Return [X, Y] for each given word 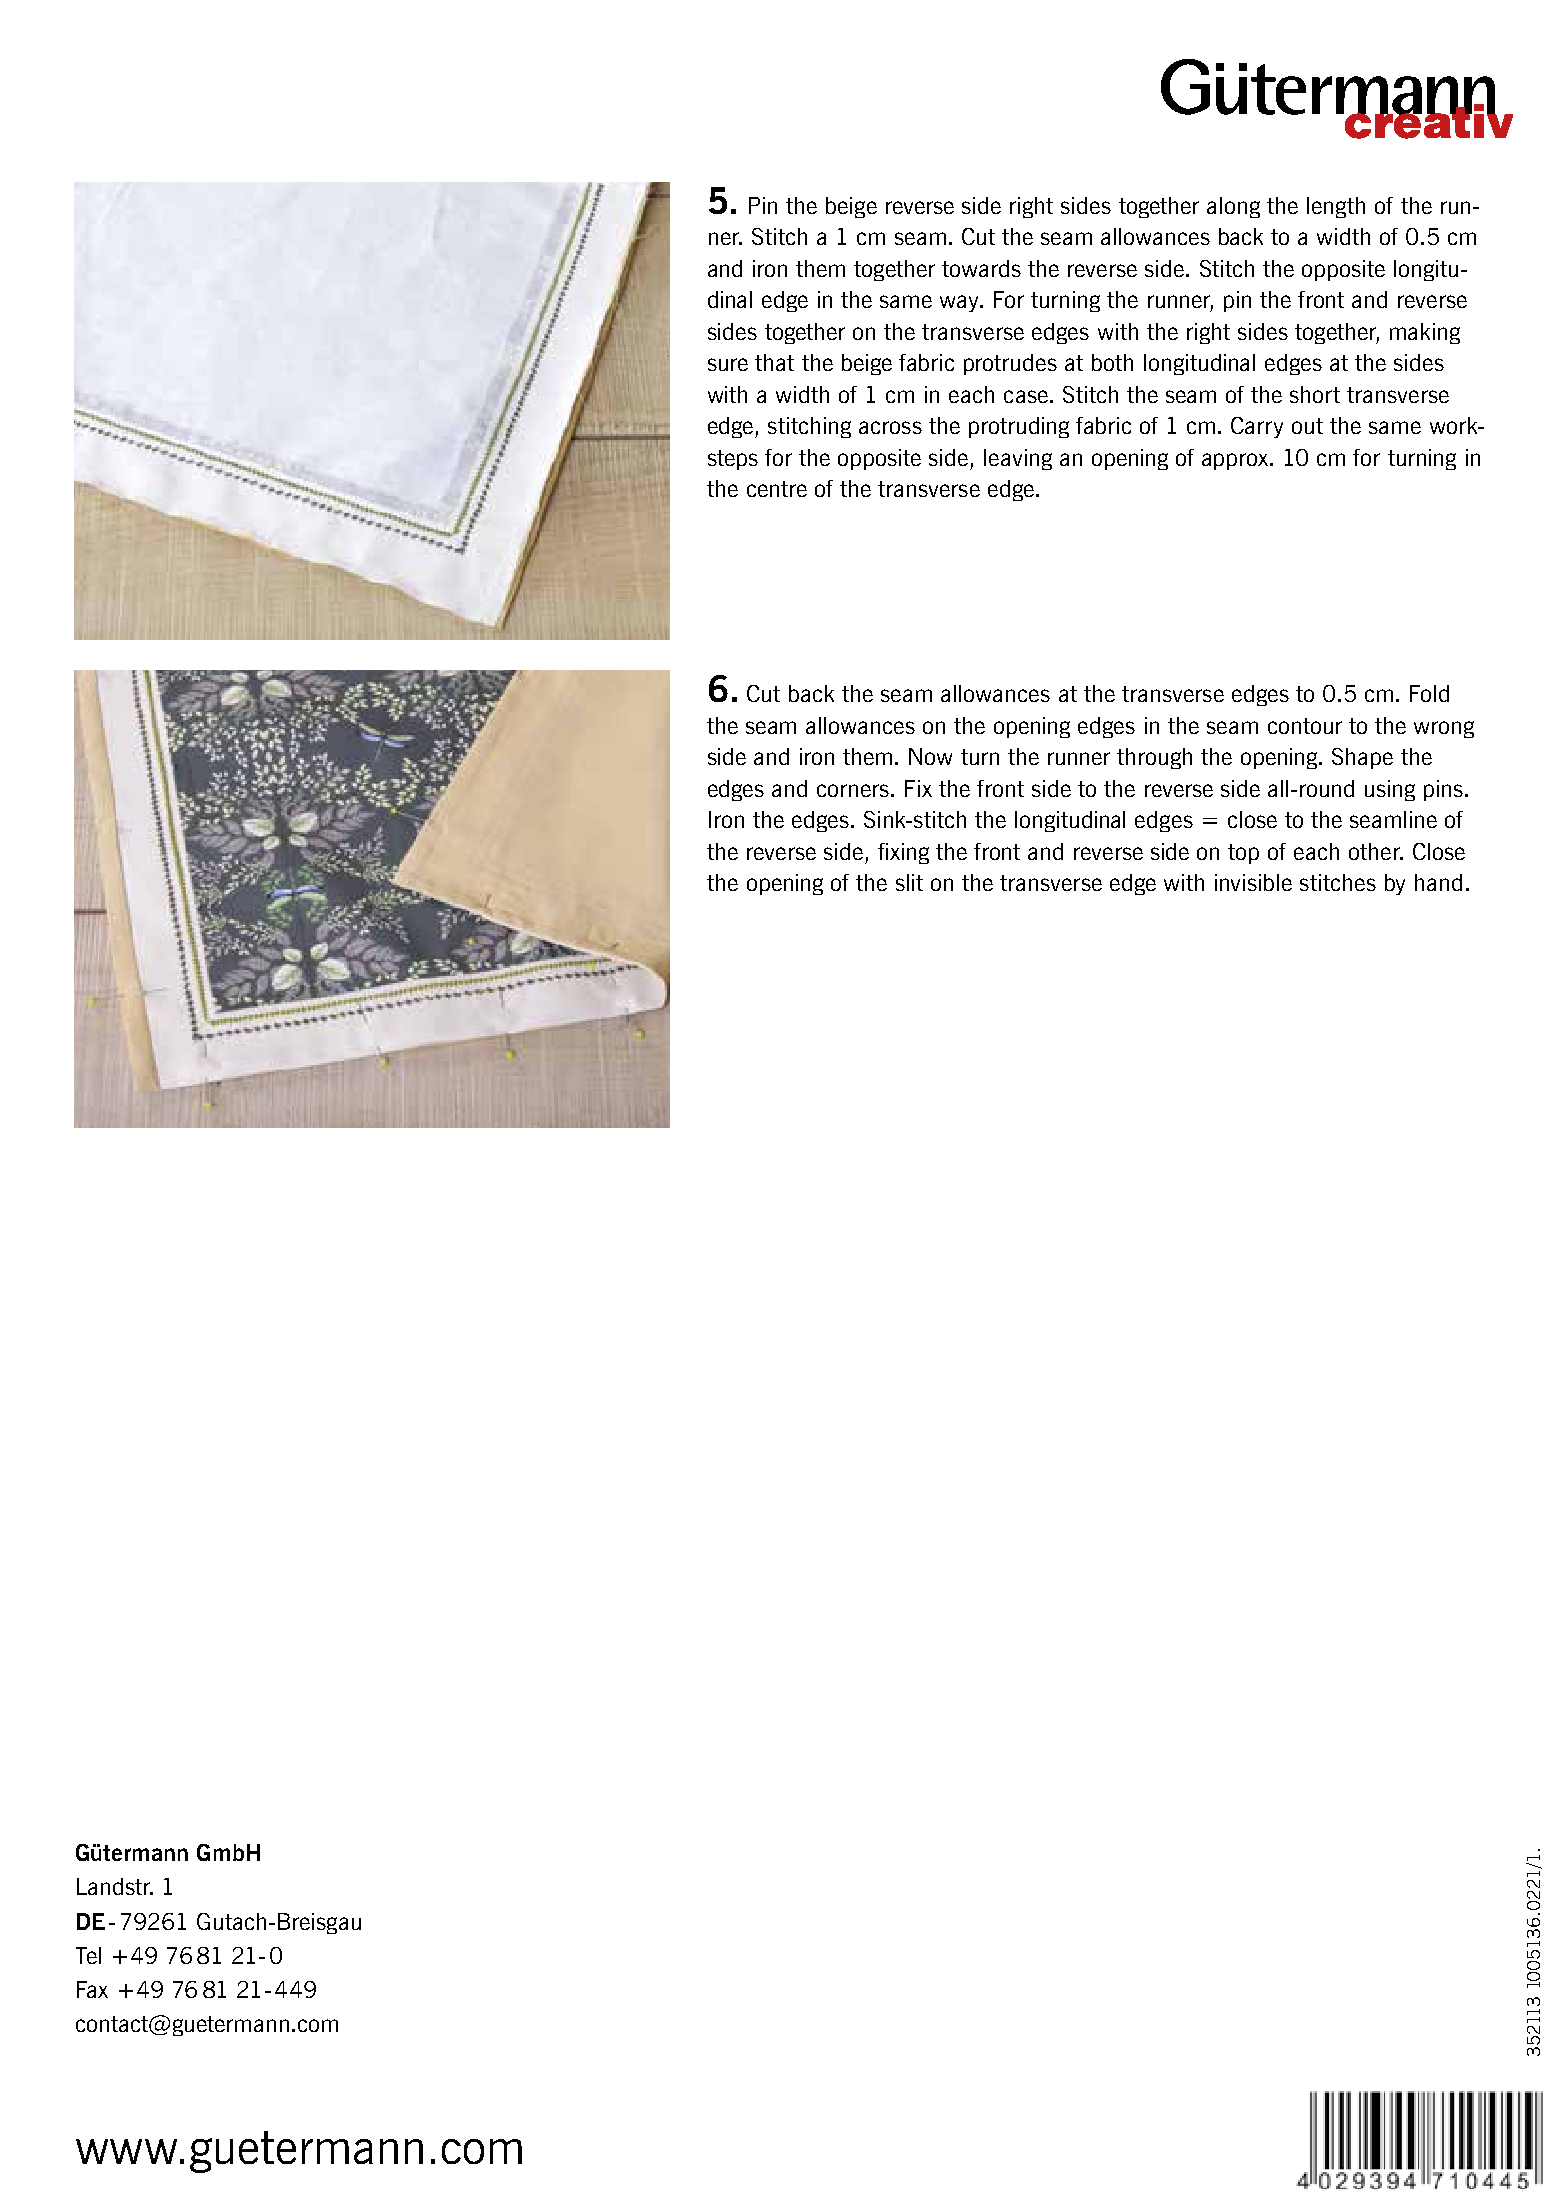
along [1233, 207]
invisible [1253, 882]
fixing [903, 853]
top [1243, 854]
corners [853, 790]
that [774, 362]
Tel [88, 1955]
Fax [92, 1989]
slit [909, 882]
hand [1438, 882]
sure [728, 364]
